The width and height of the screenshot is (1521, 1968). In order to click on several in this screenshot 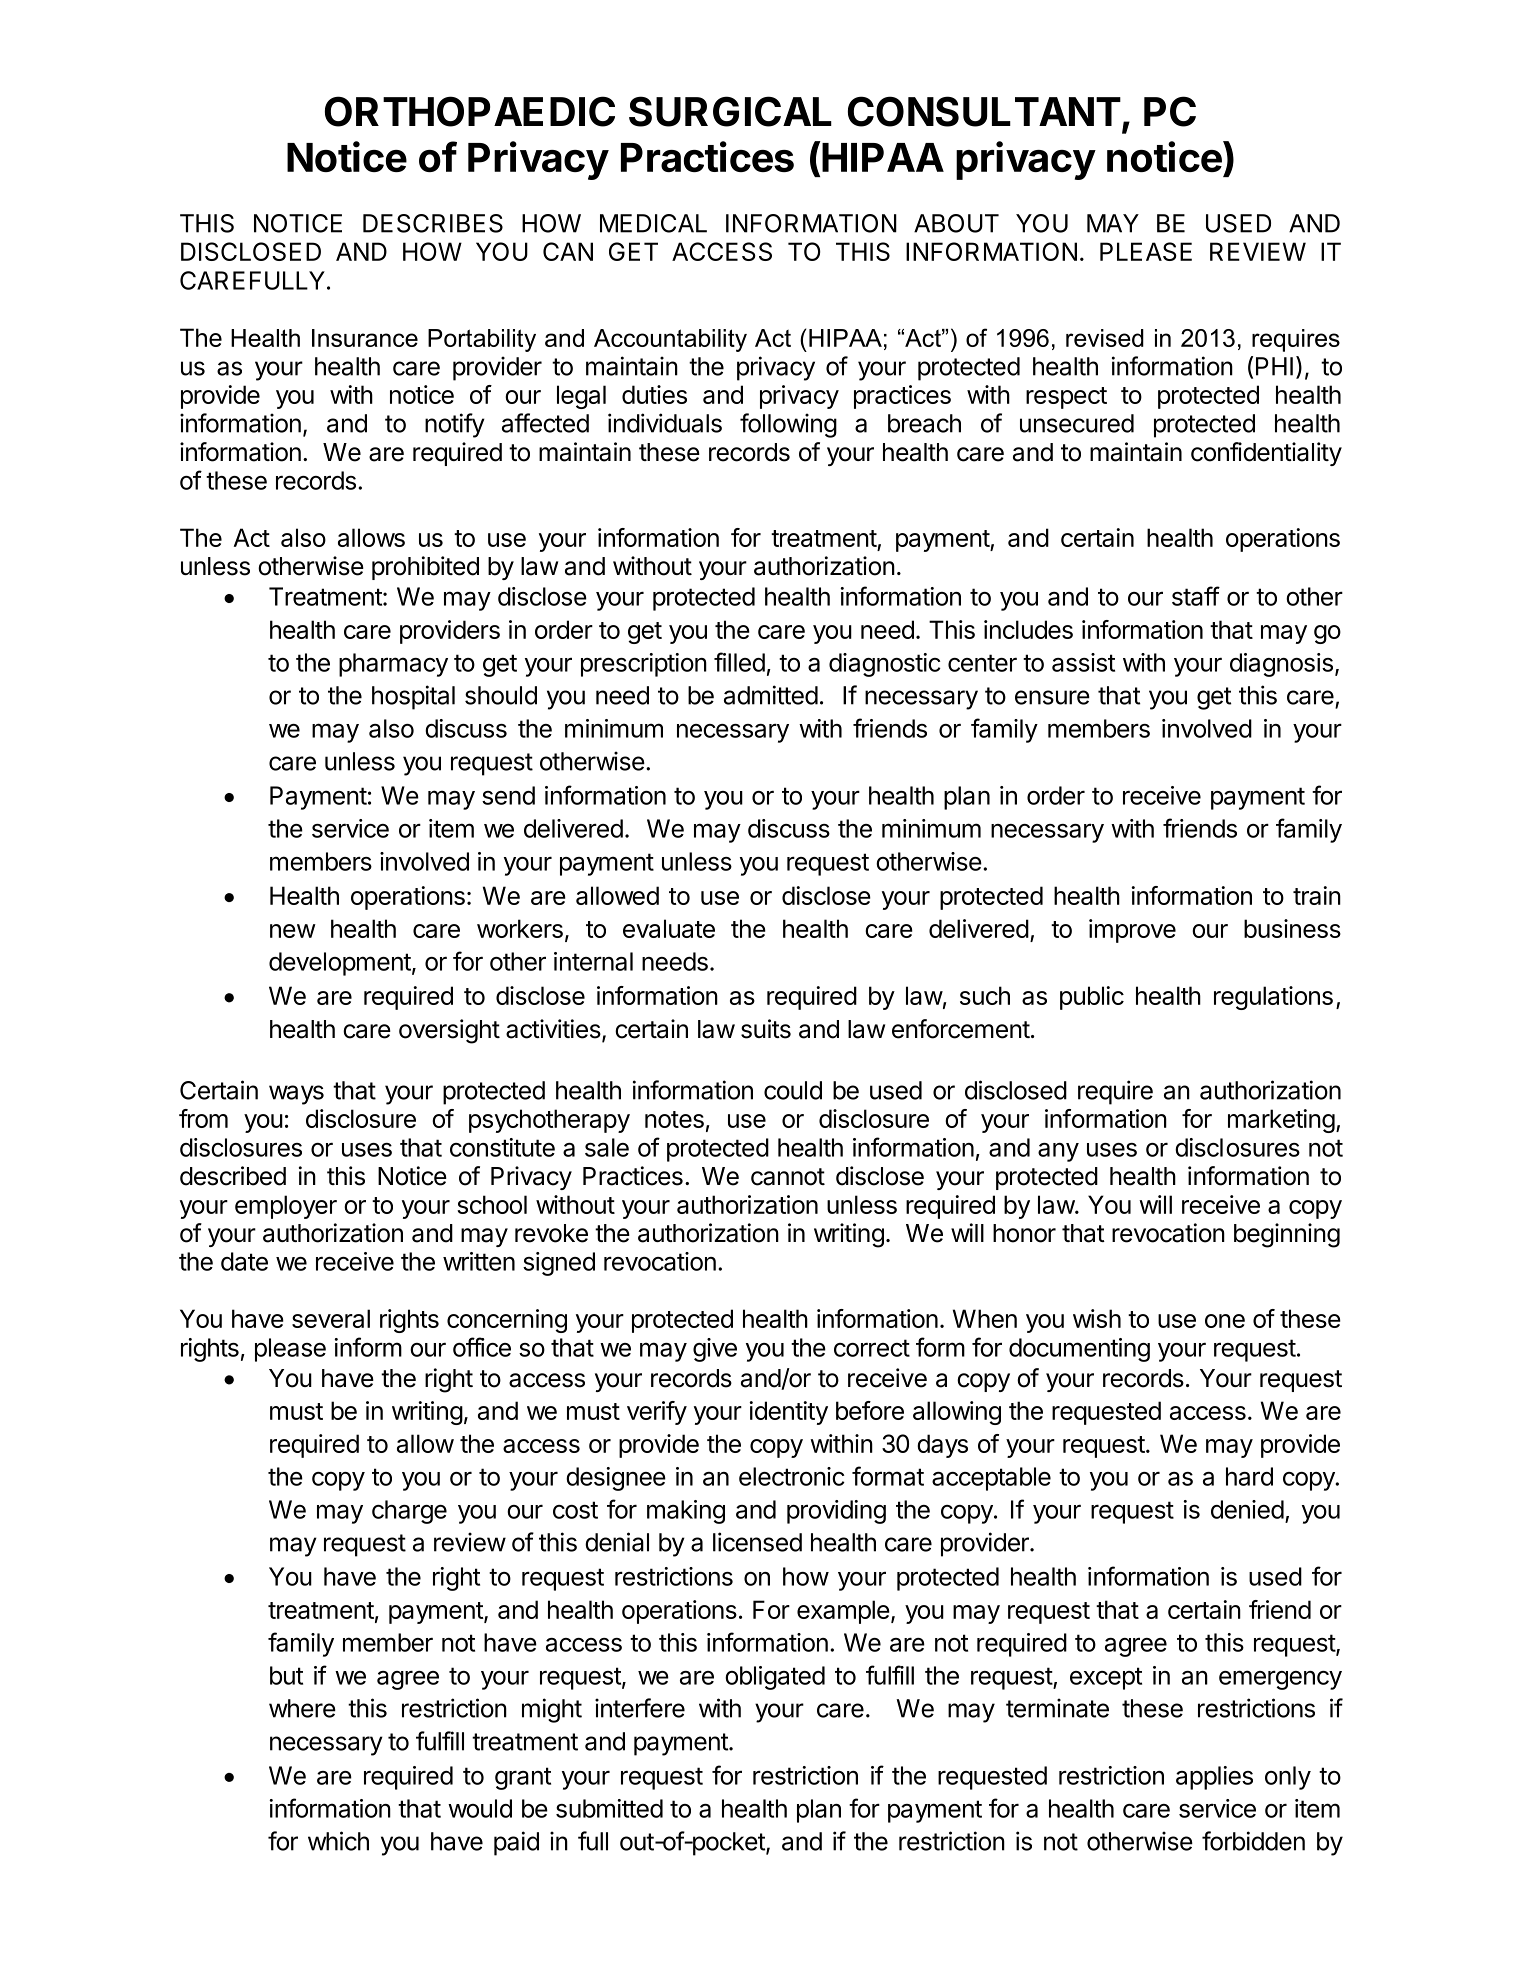, I will do `click(331, 1318)`.
